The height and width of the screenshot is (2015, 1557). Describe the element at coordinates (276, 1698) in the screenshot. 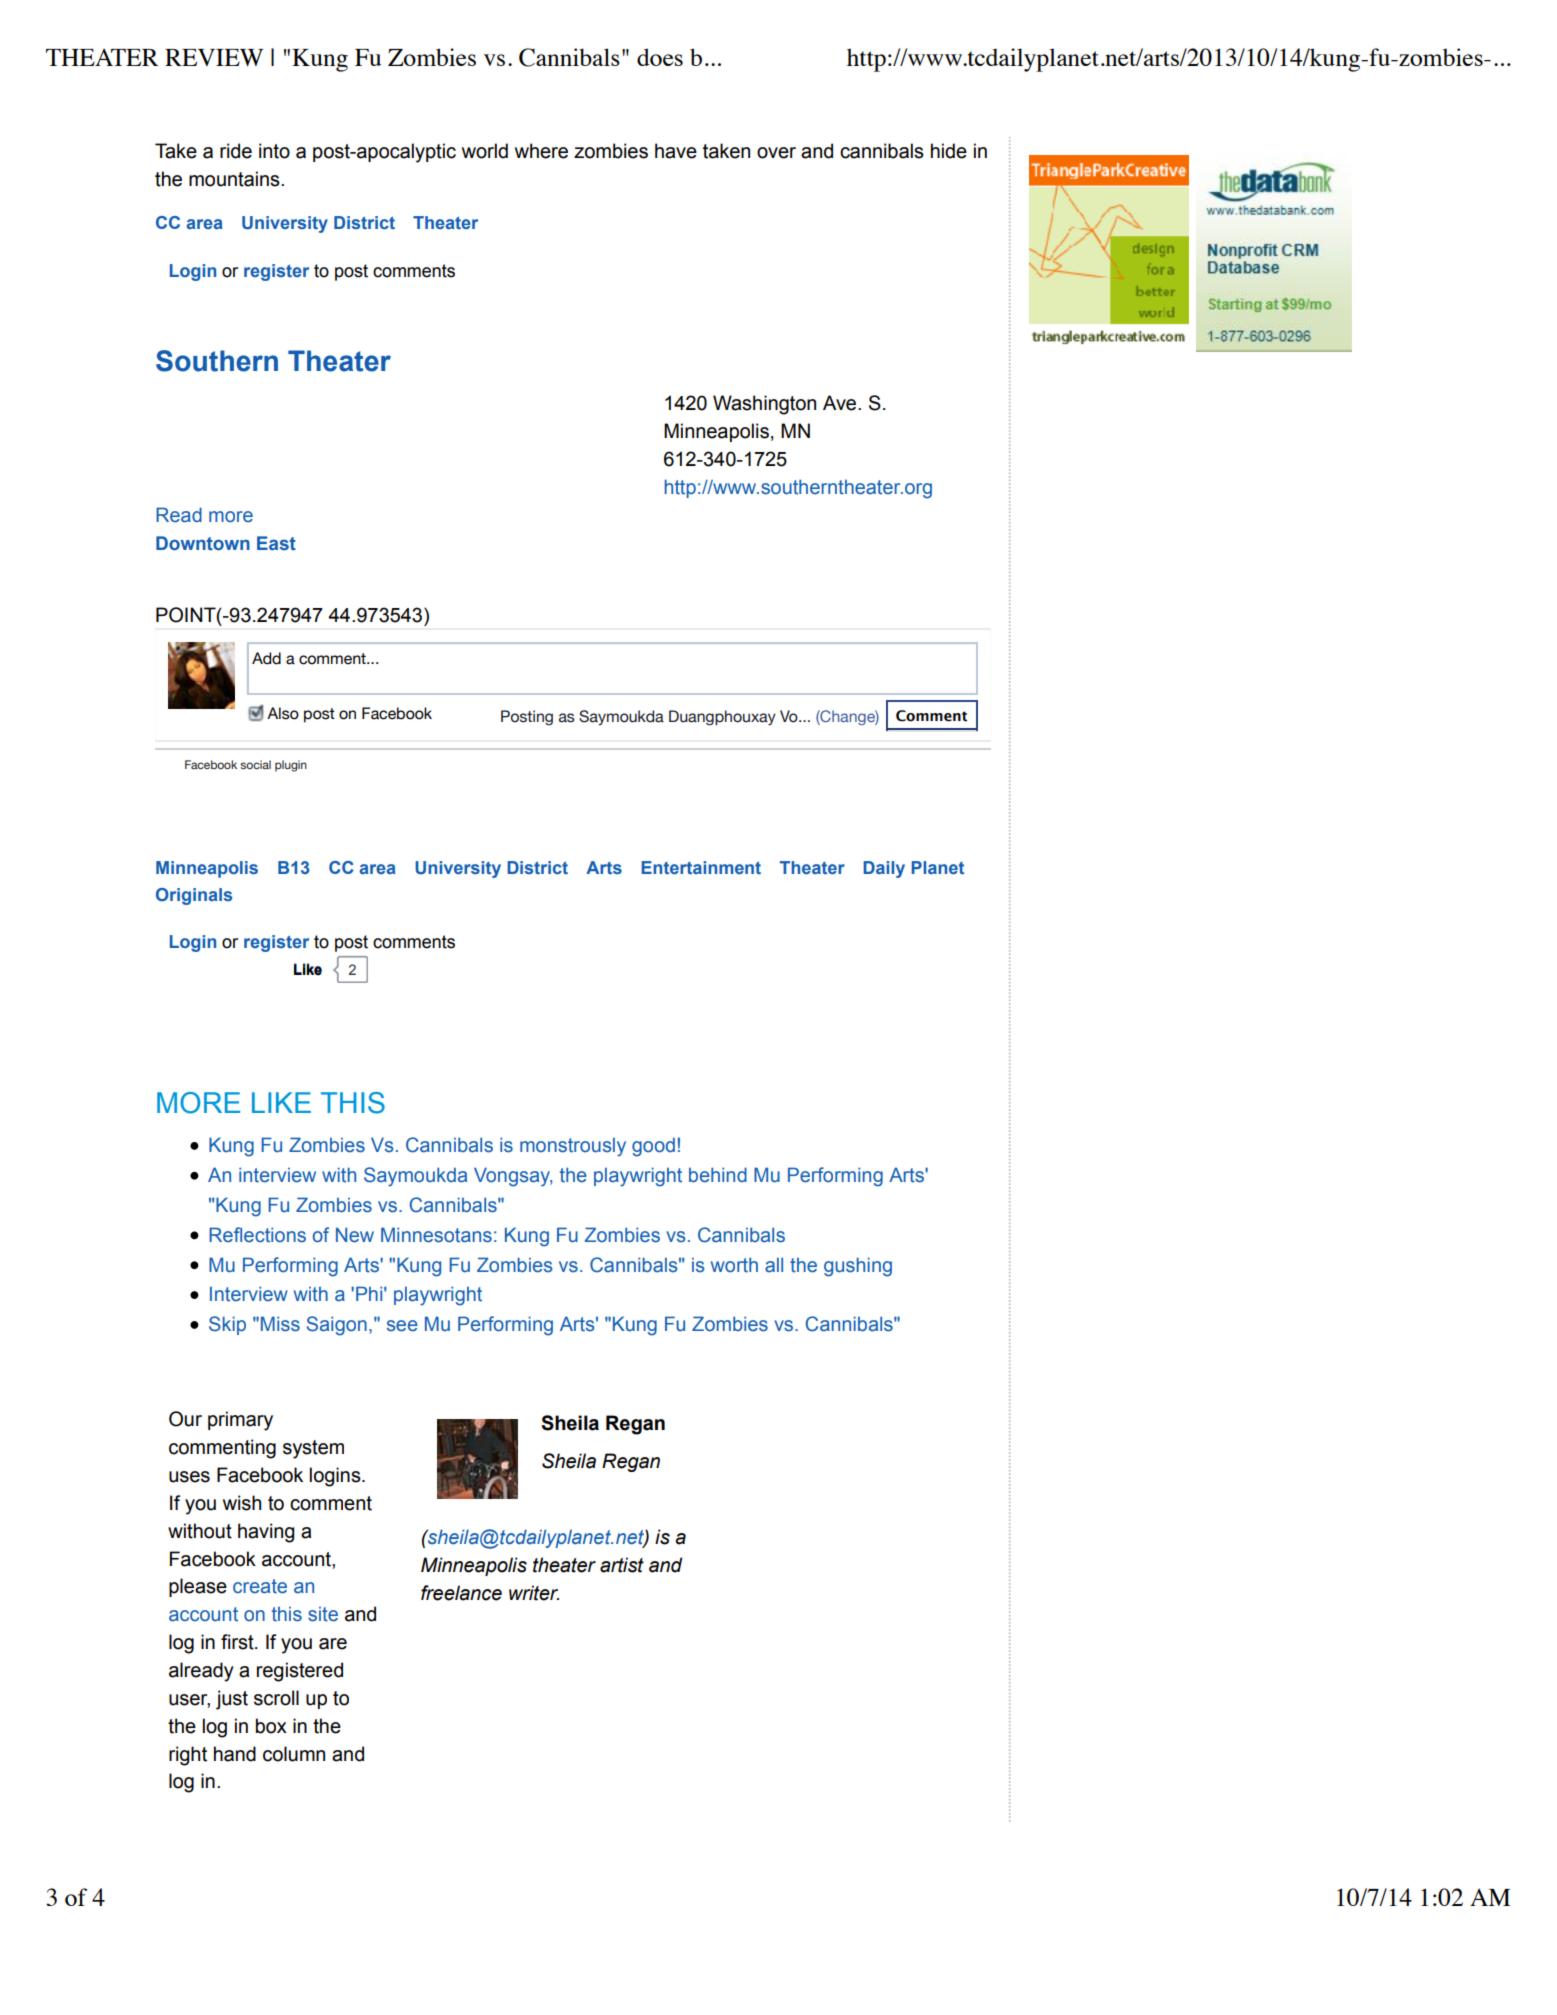

I see `scroll` at that location.
